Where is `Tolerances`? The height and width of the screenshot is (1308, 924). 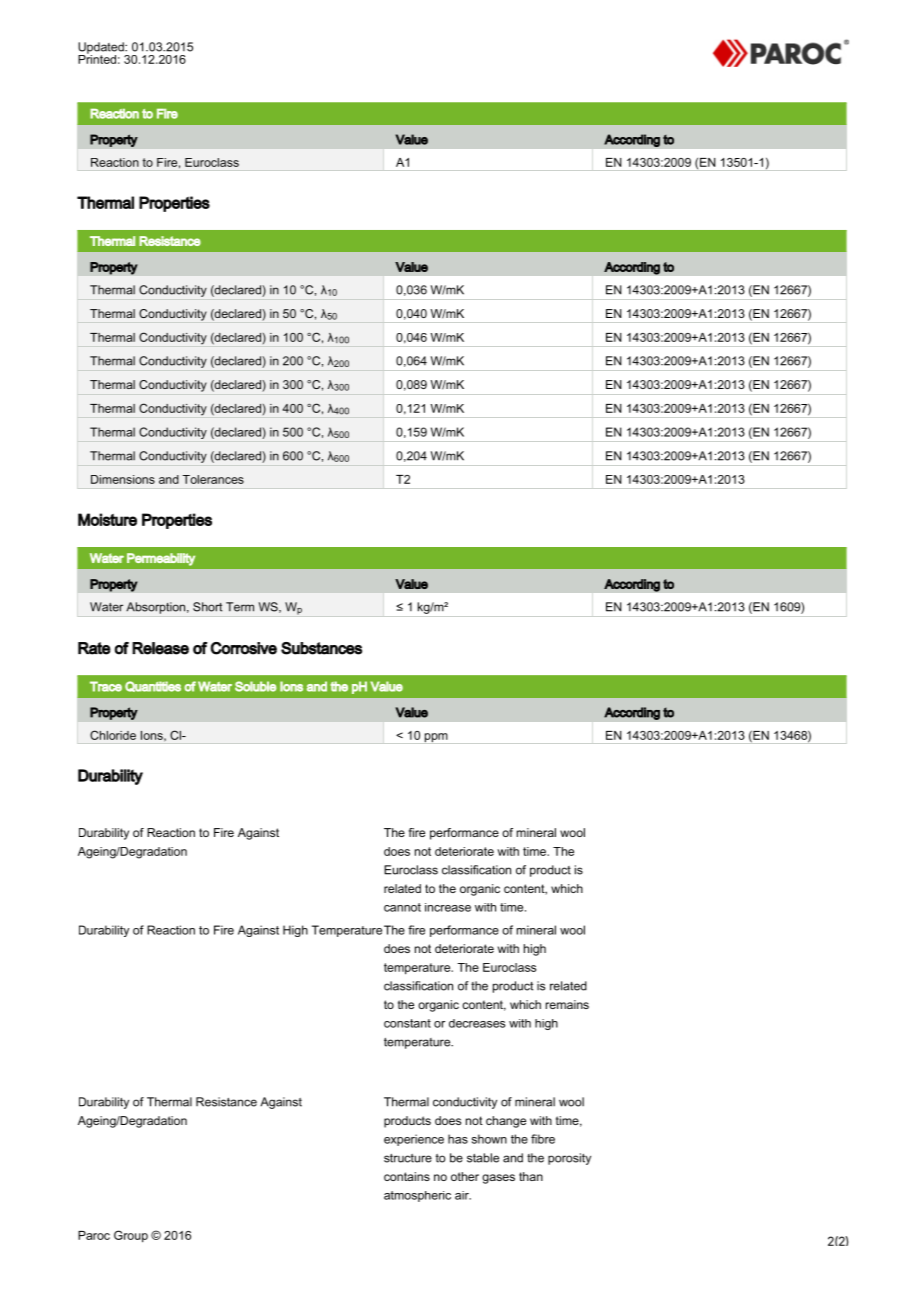
Tolerances is located at coordinates (213, 479).
